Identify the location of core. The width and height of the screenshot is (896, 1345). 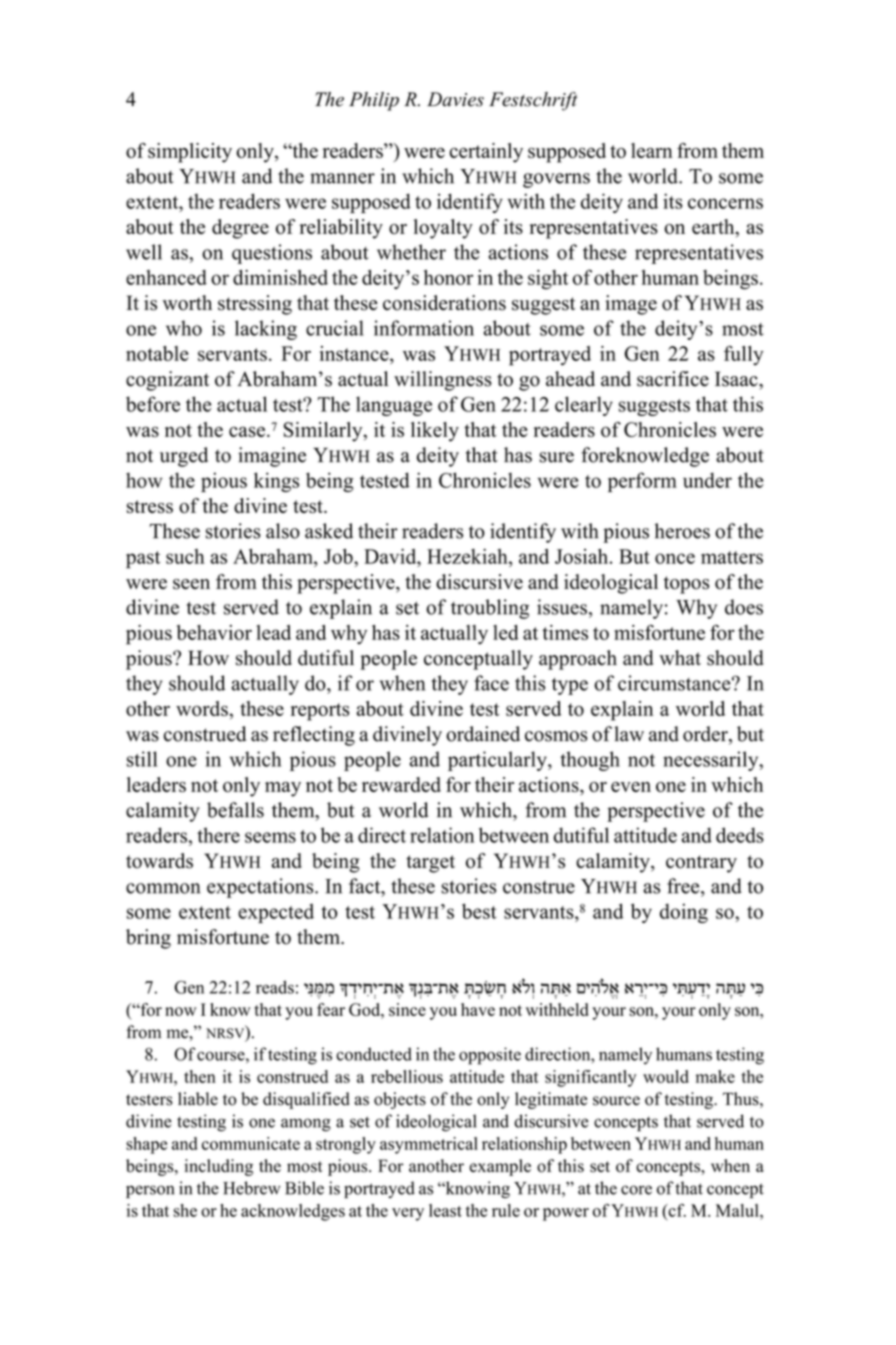
(636, 1190).
